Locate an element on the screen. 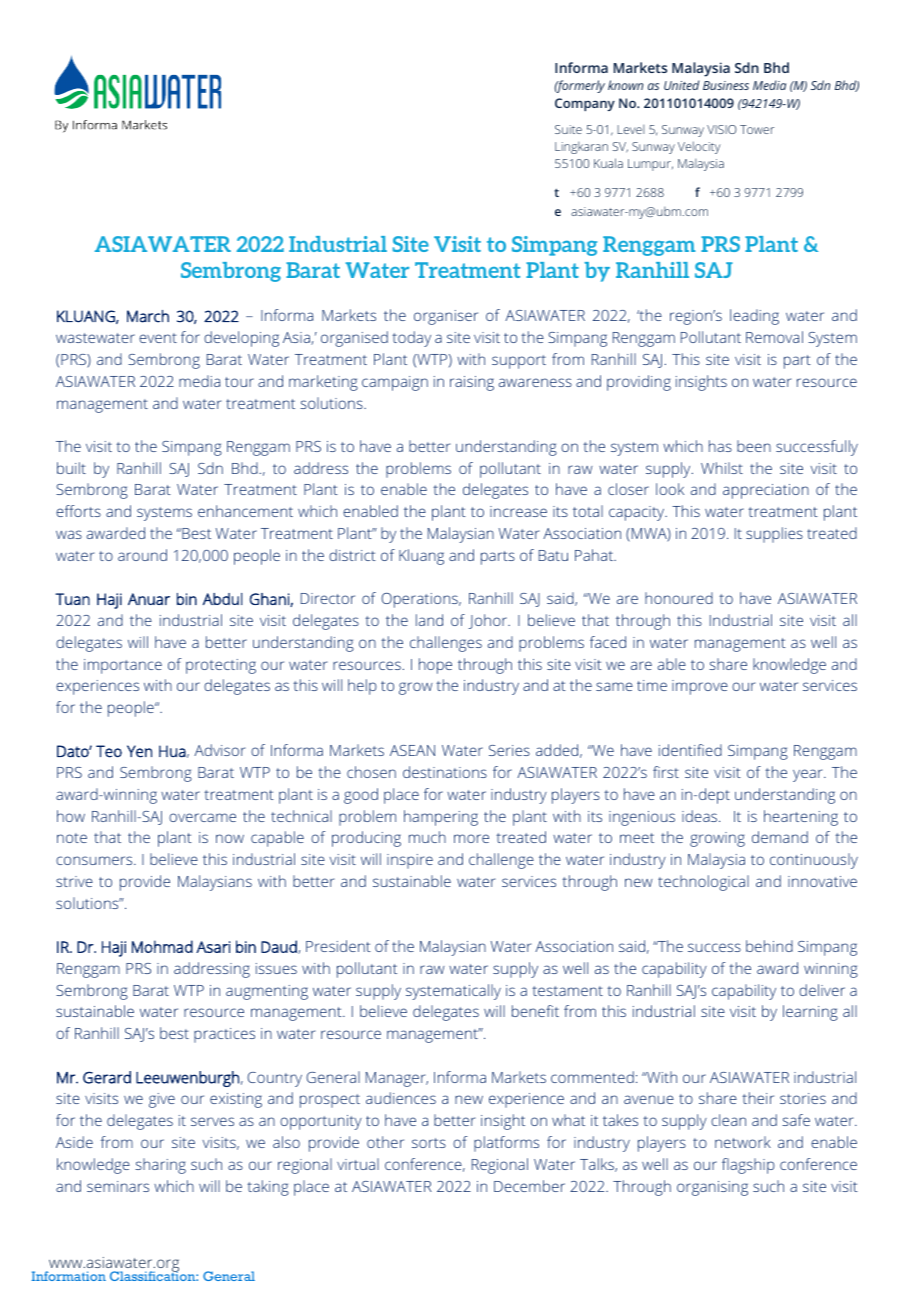  March is located at coordinates (148, 316).
